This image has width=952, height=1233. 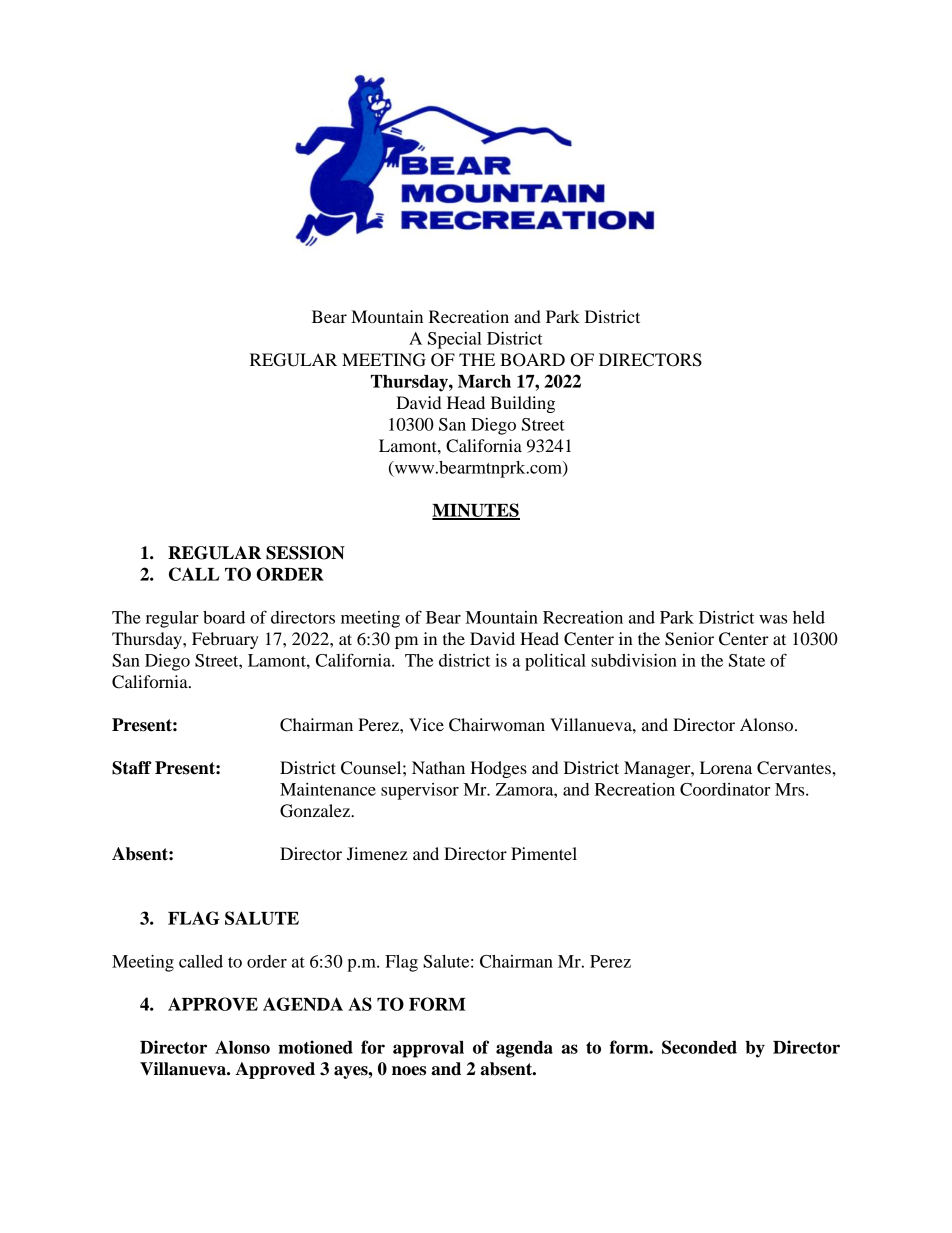 What do you see at coordinates (428, 1049) in the image?
I see `approval` at bounding box center [428, 1049].
